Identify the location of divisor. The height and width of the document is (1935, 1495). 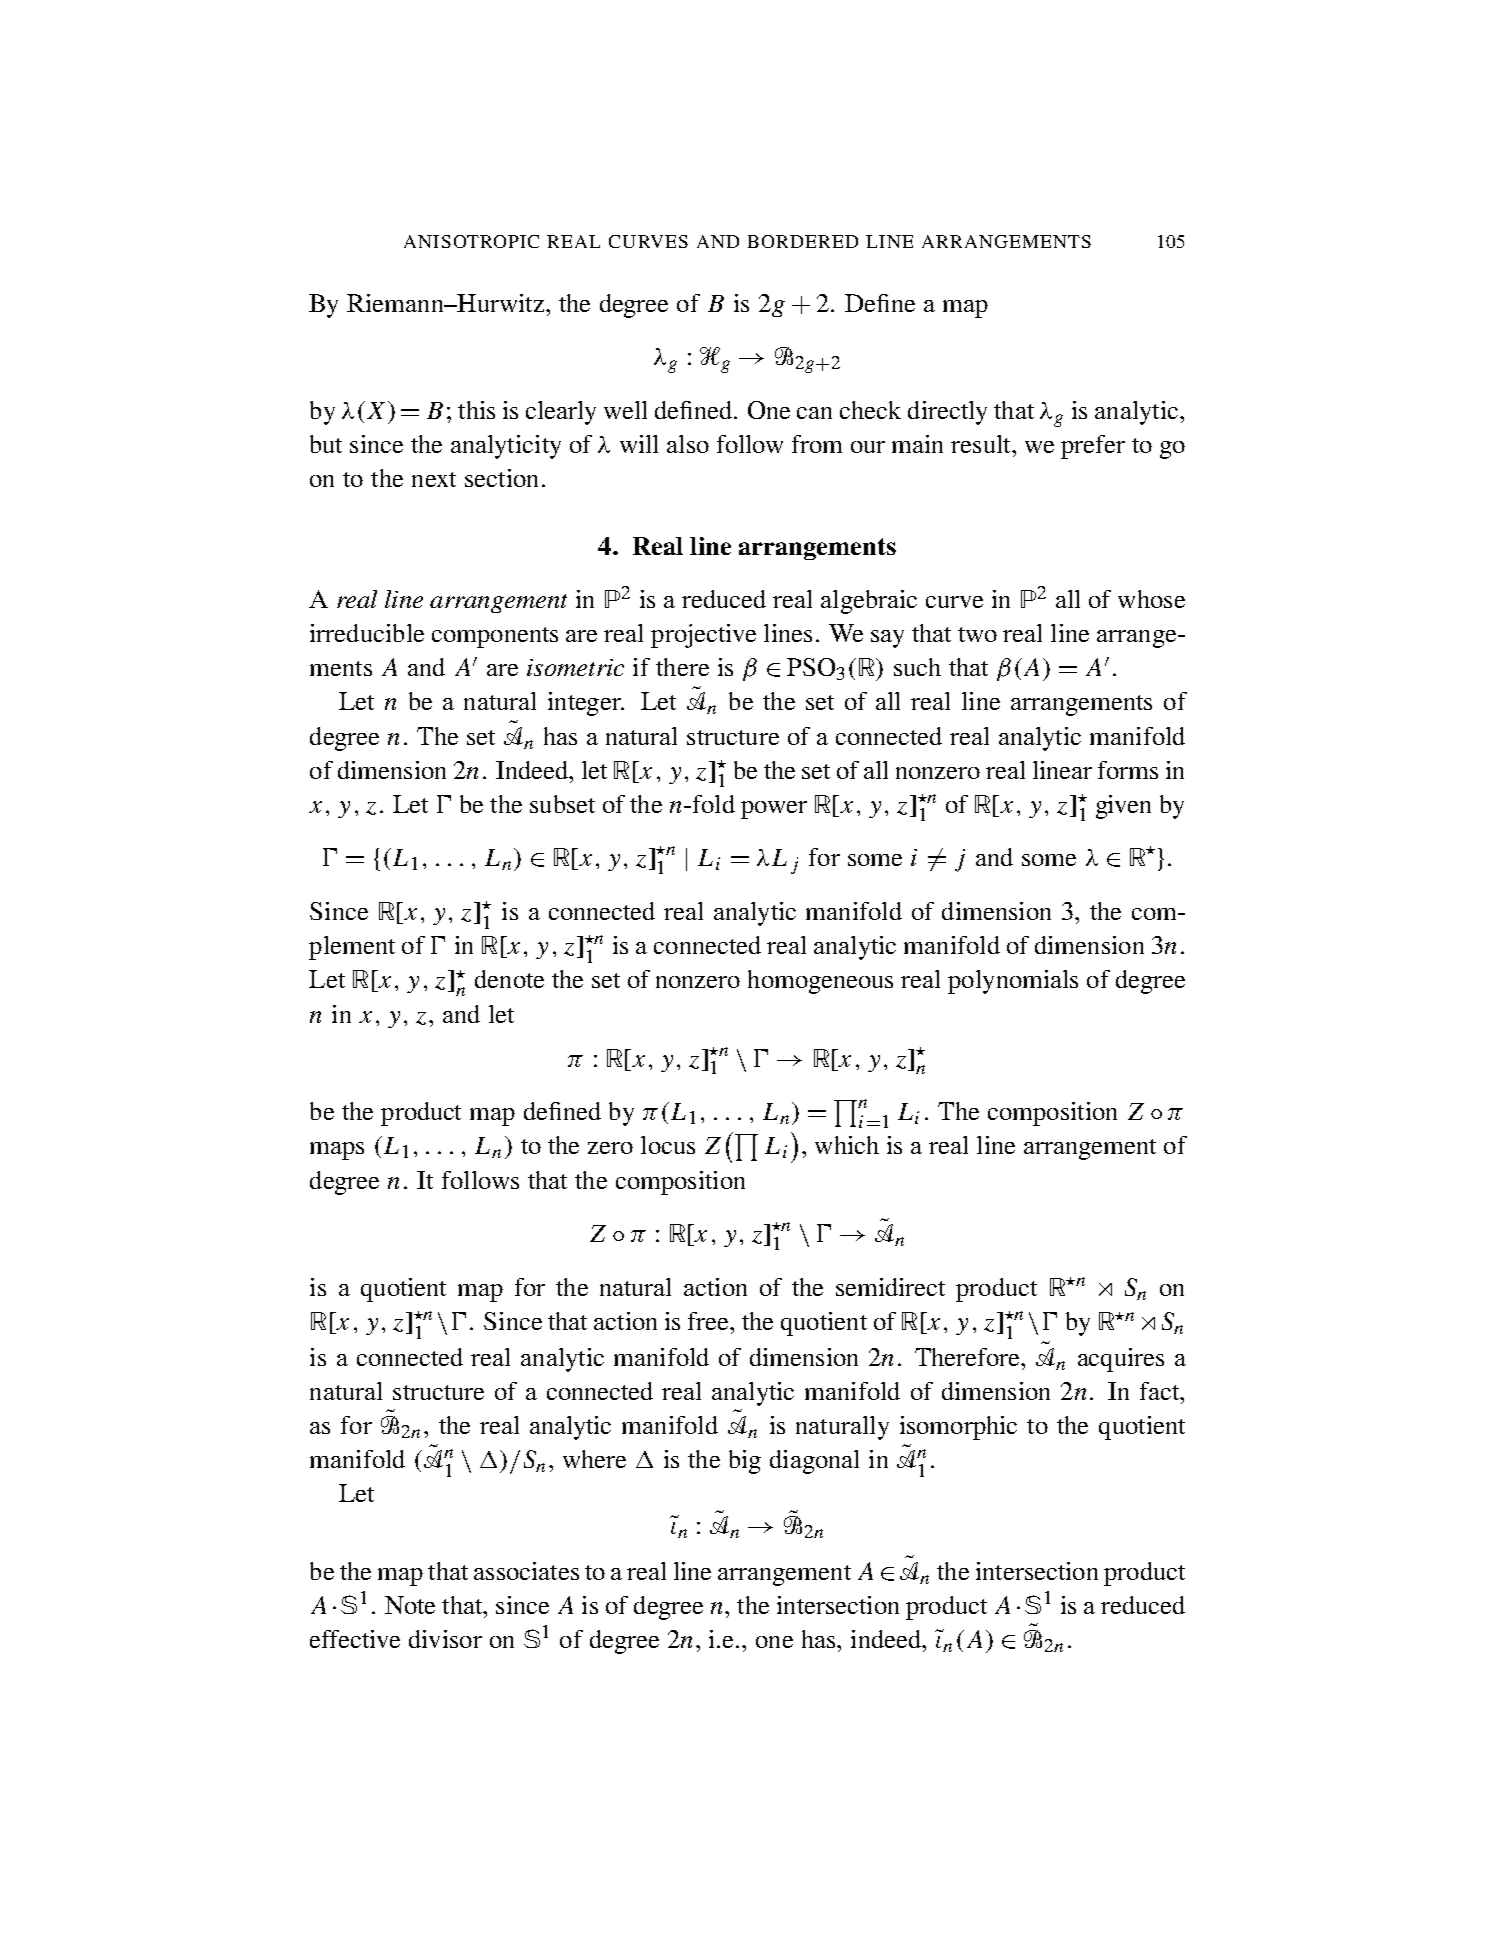
(445, 1639).
